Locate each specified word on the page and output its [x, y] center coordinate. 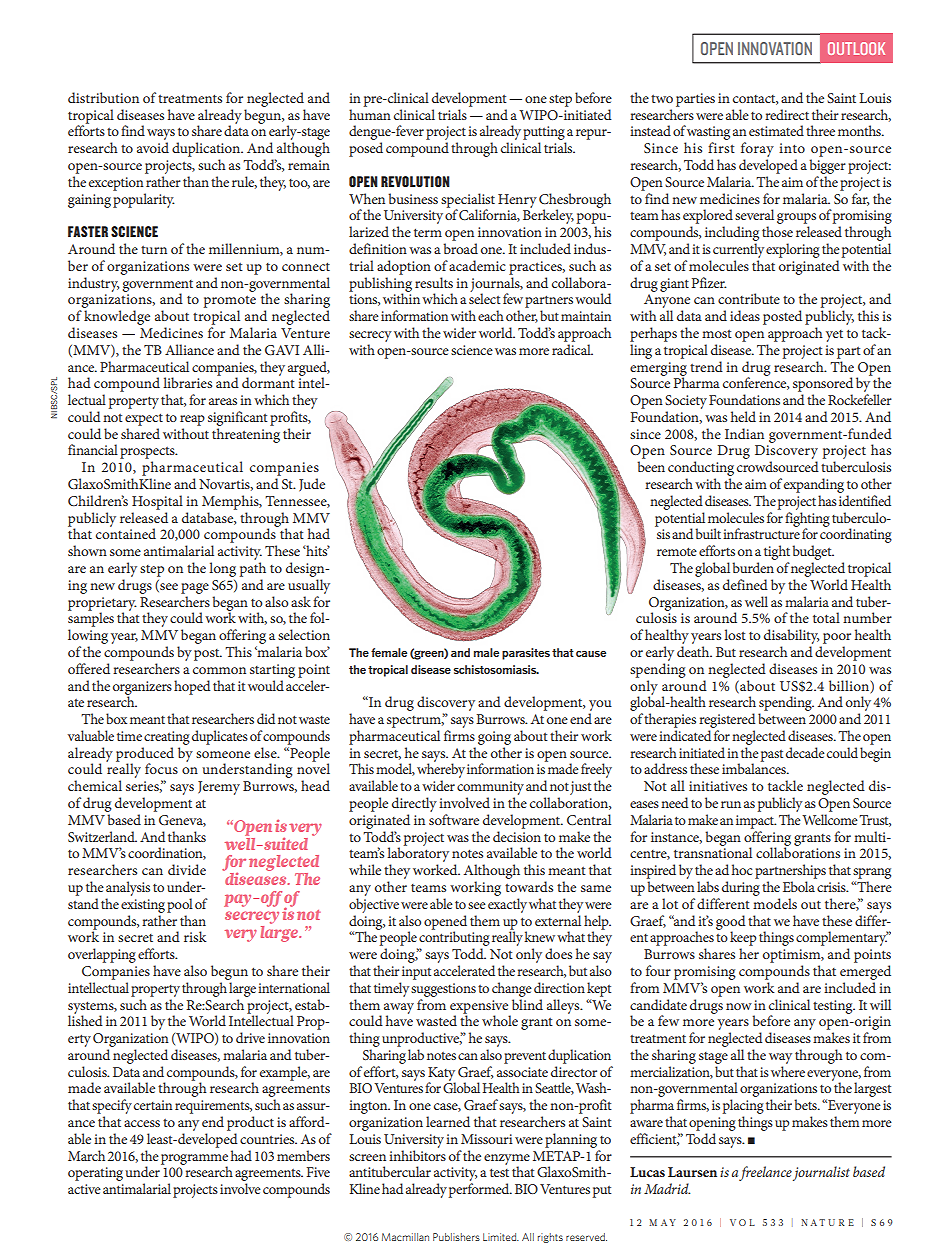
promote [230, 301]
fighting [807, 520]
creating [167, 738]
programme [194, 1160]
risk [195, 936]
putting [544, 134]
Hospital [157, 502]
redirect [787, 114]
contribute [749, 298]
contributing [454, 939]
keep [743, 938]
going [494, 738]
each [491, 315]
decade [805, 752]
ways [161, 136]
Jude [312, 485]
